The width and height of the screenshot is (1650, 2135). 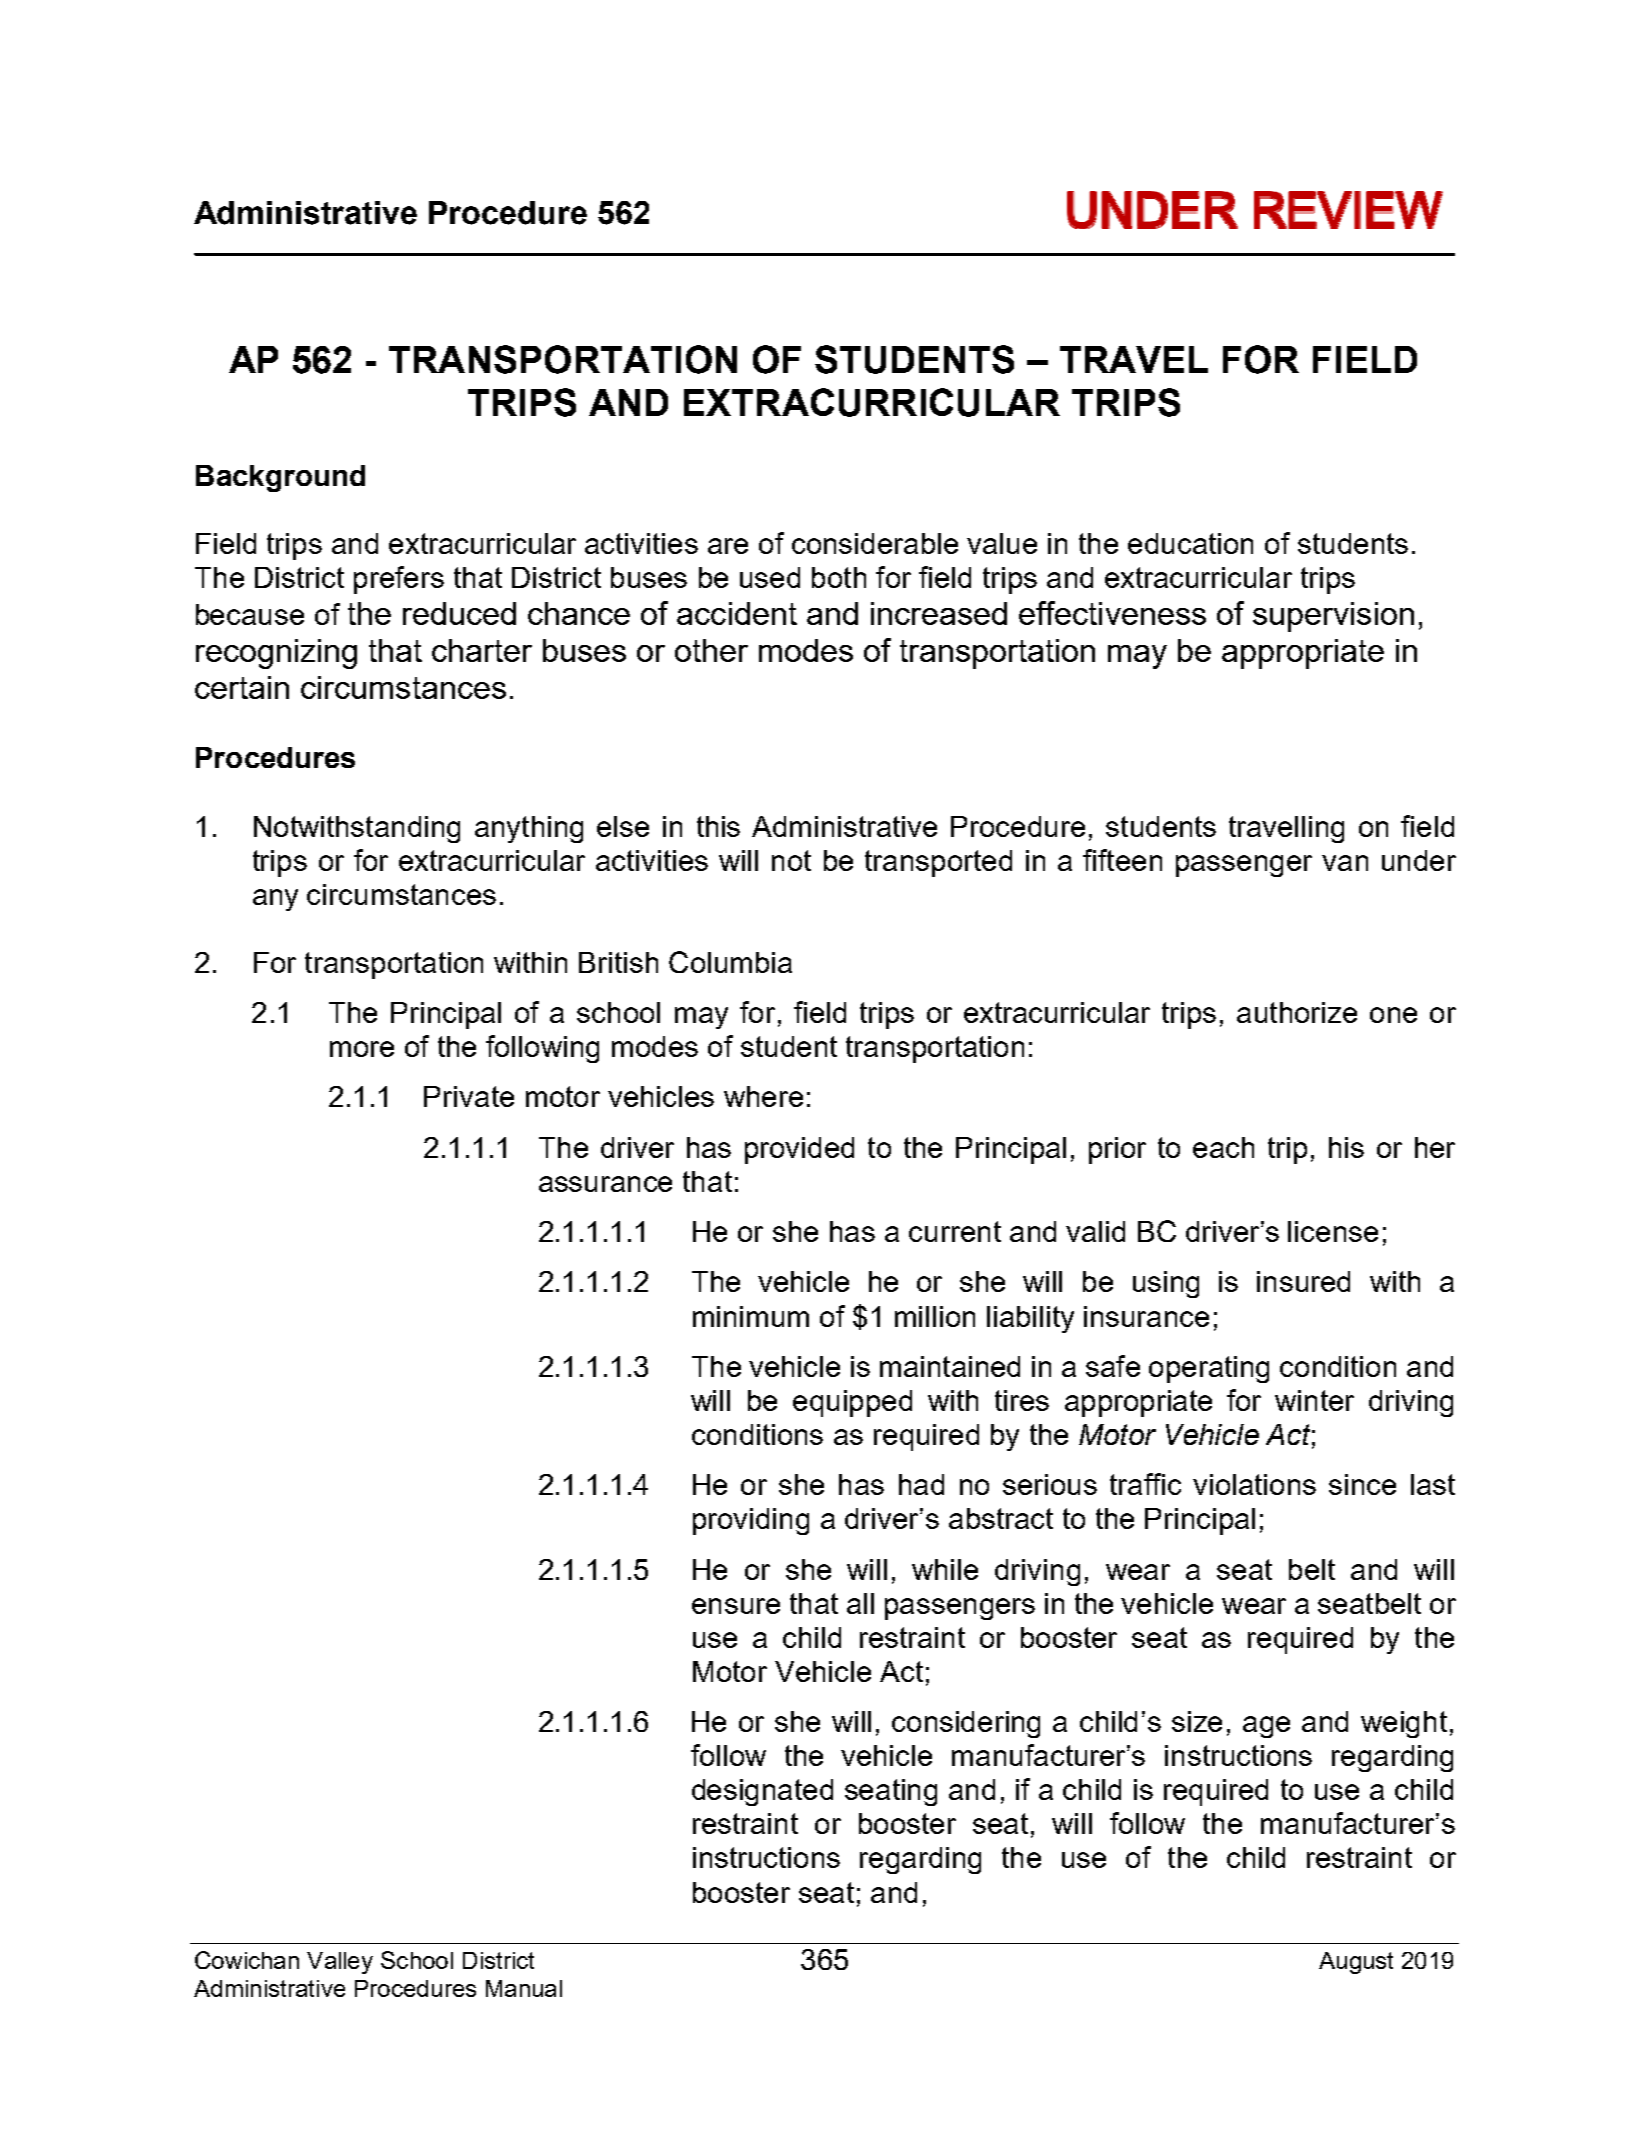 What do you see at coordinates (1254, 1484) in the screenshot?
I see `violations` at bounding box center [1254, 1484].
